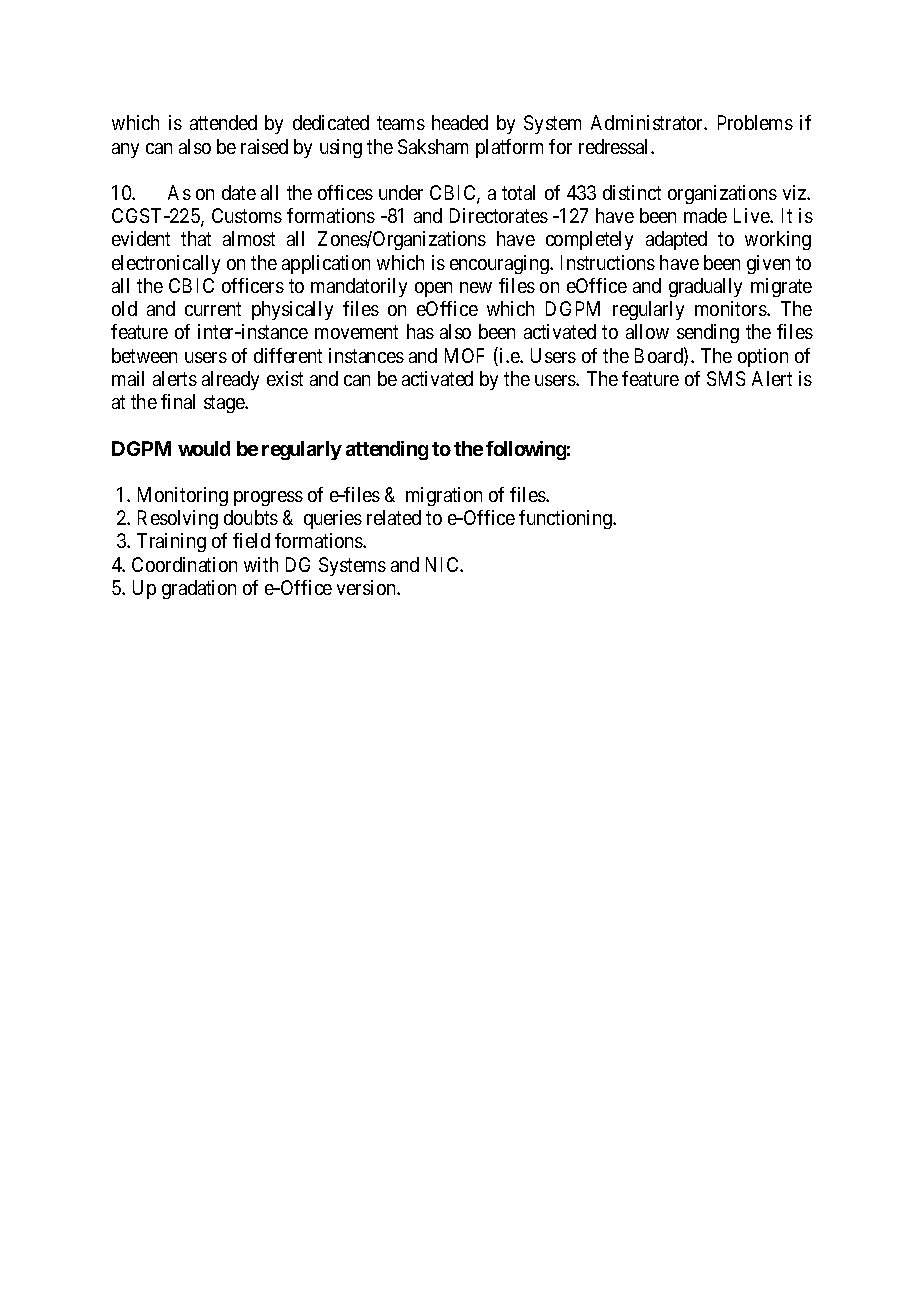  I want to click on attended, so click(223, 122).
